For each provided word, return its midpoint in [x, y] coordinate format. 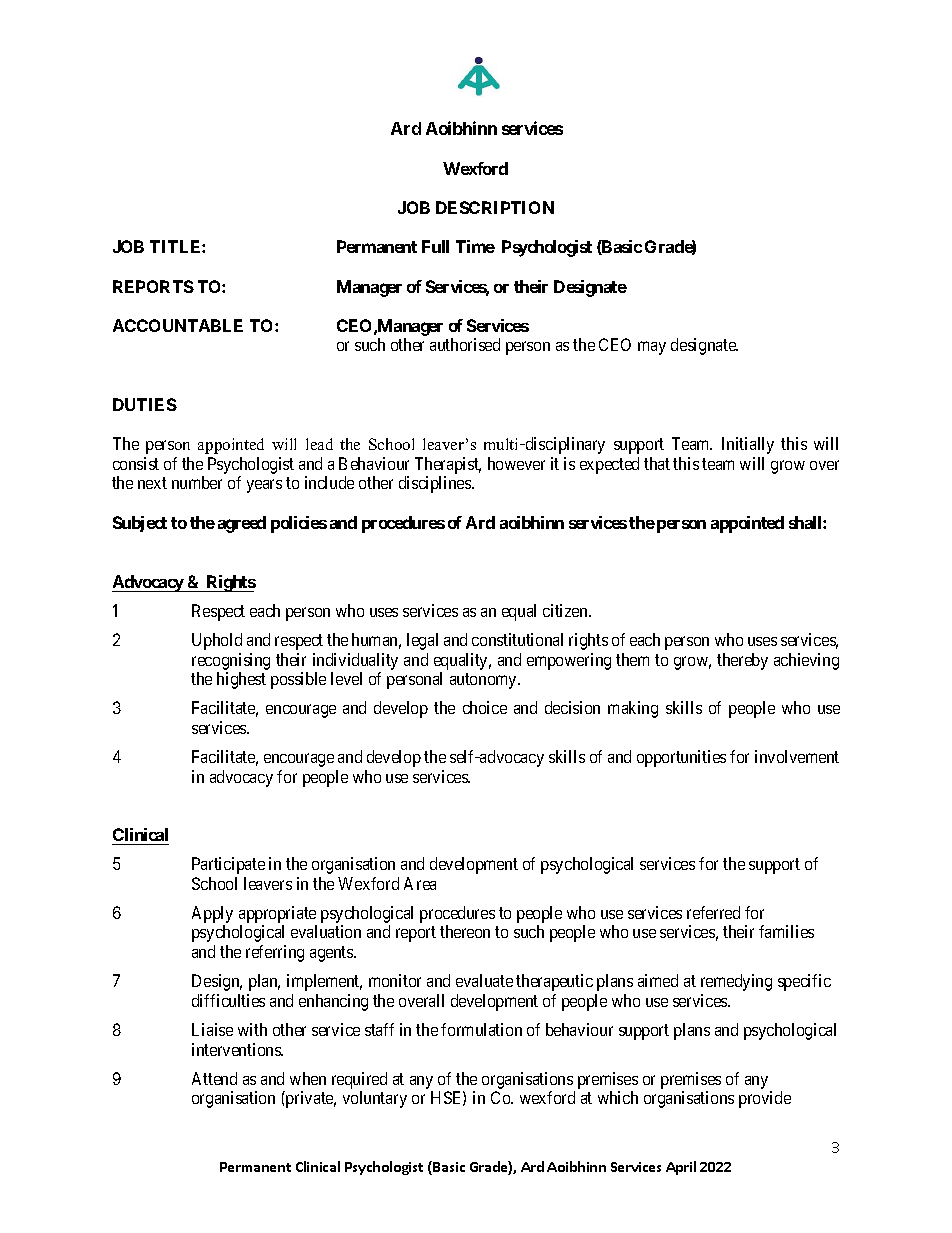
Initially [748, 445]
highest [241, 680]
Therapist [448, 465]
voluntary [375, 1099]
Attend [214, 1078]
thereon [465, 931]
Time [475, 246]
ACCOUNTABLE [178, 325]
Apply [212, 914]
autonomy [484, 681]
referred [713, 912]
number [197, 482]
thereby [742, 661]
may [652, 348]
